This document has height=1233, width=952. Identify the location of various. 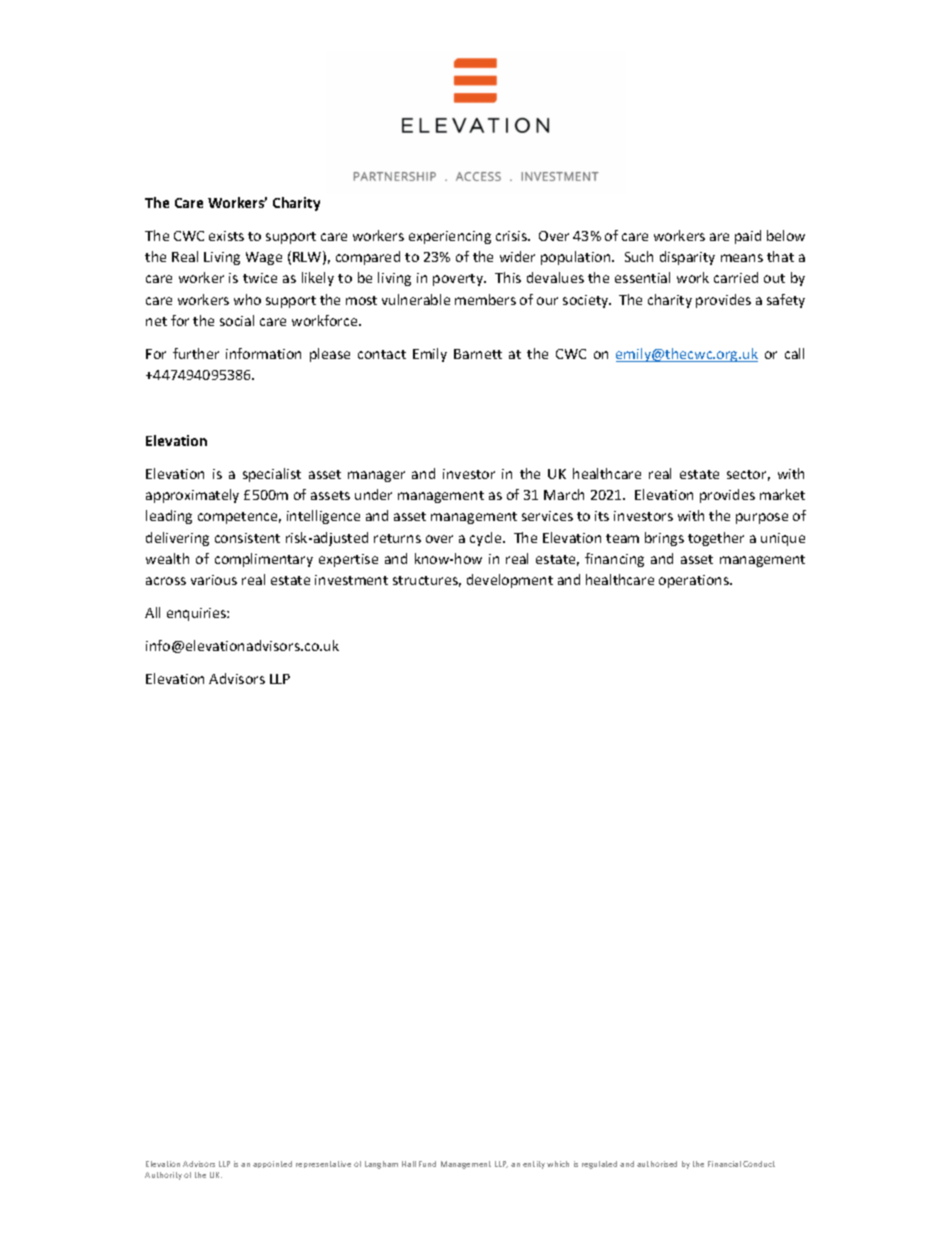
(214, 580).
